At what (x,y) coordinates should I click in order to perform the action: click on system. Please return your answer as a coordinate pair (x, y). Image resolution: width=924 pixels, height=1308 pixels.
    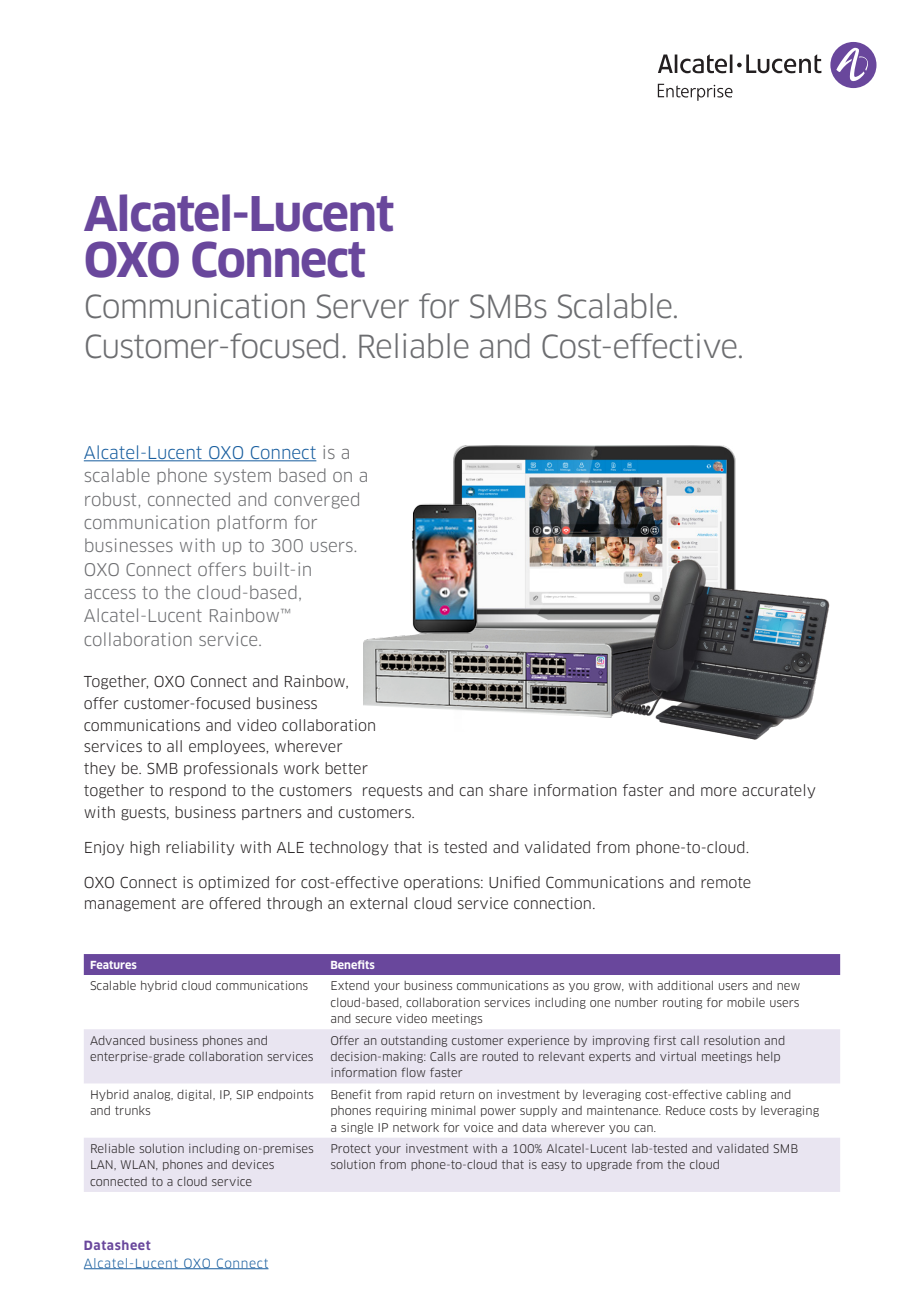
    Looking at the image, I should click on (242, 477).
